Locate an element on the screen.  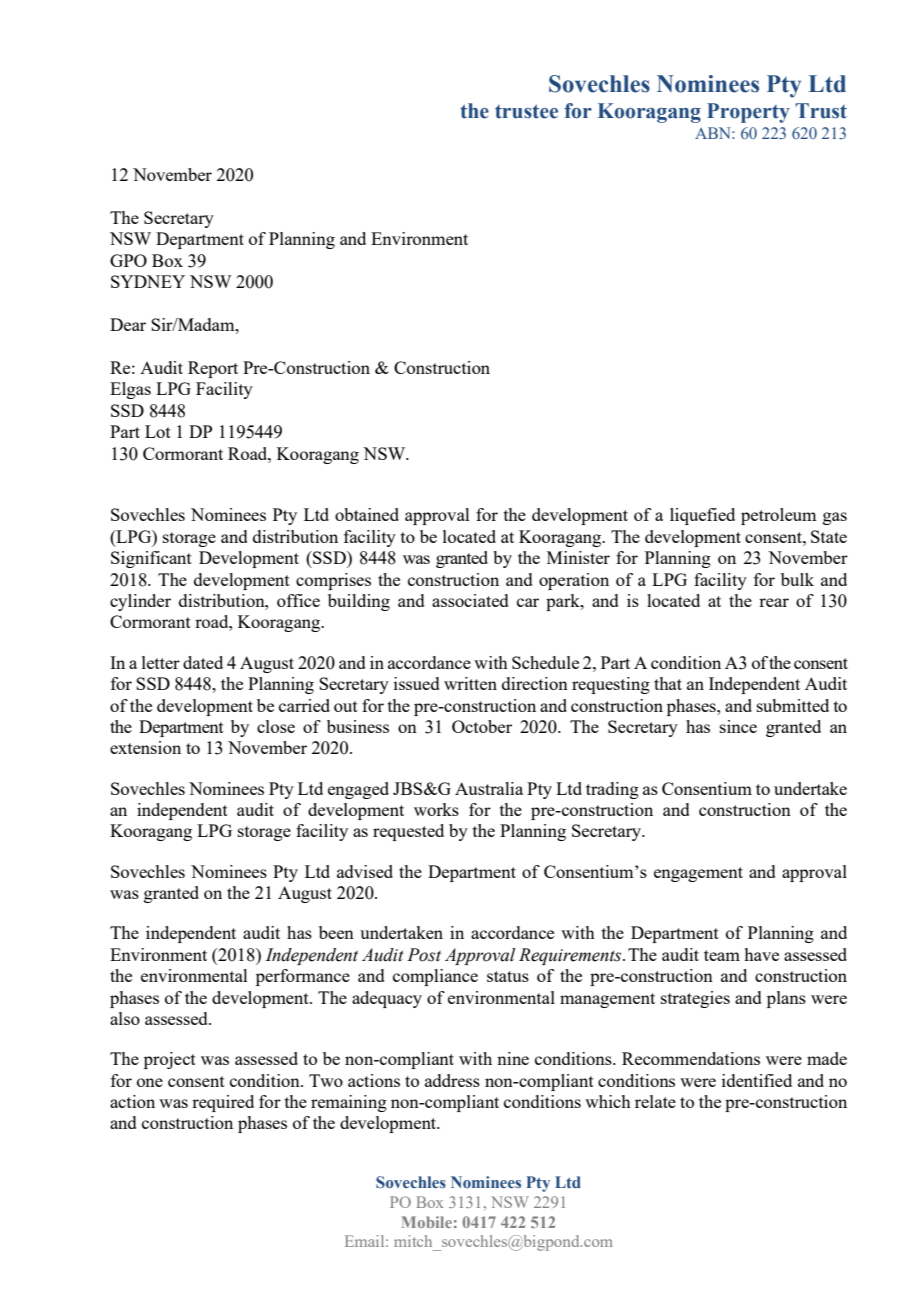
Mobile is located at coordinates (427, 1222).
